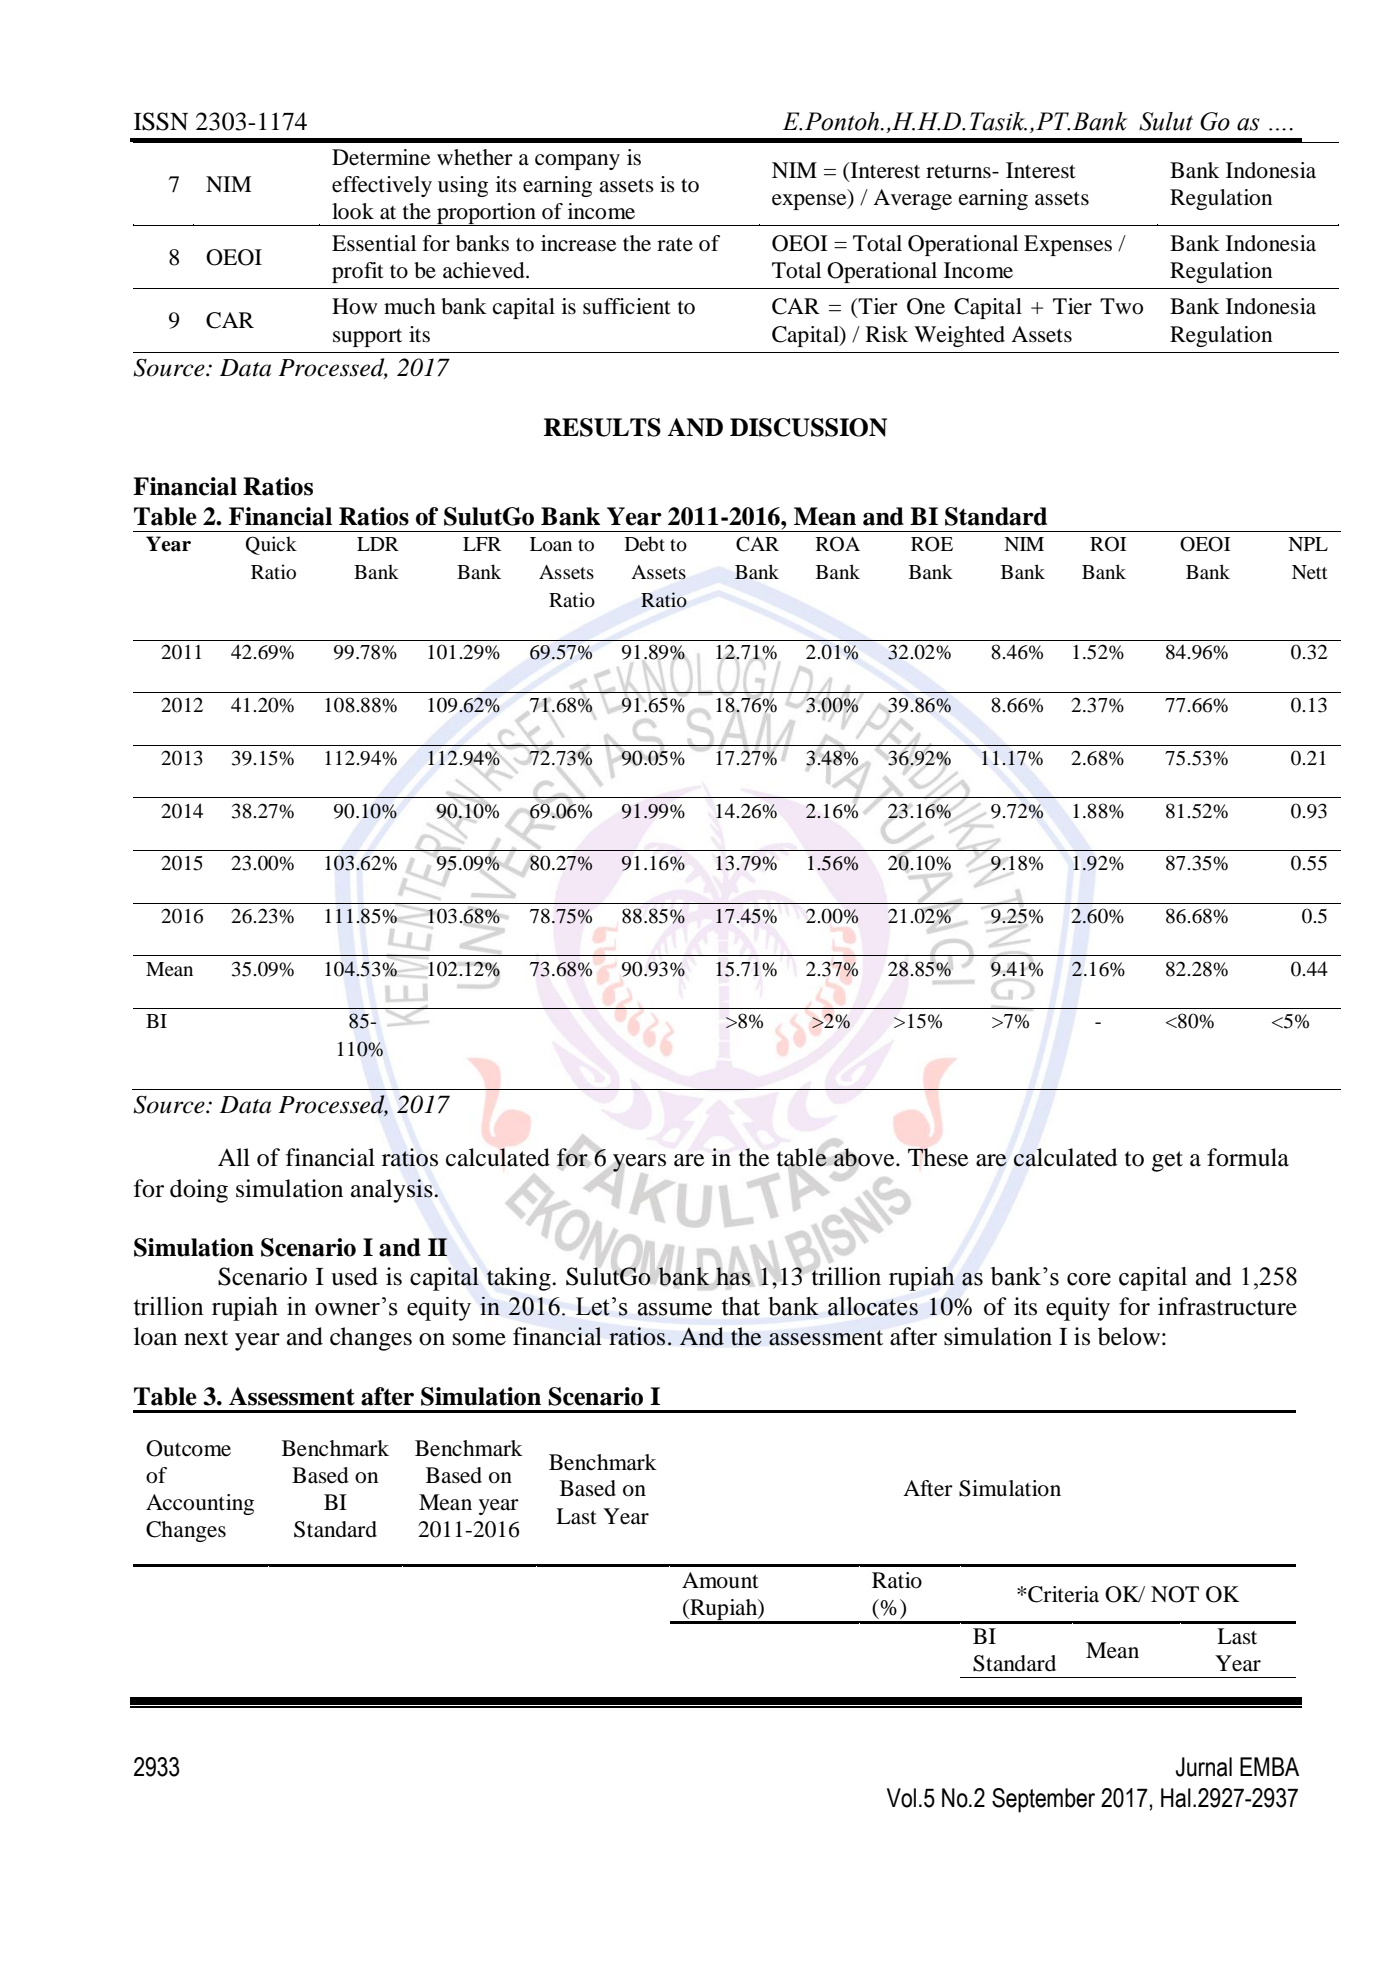 The image size is (1398, 1978). I want to click on LDR, so click(378, 544).
